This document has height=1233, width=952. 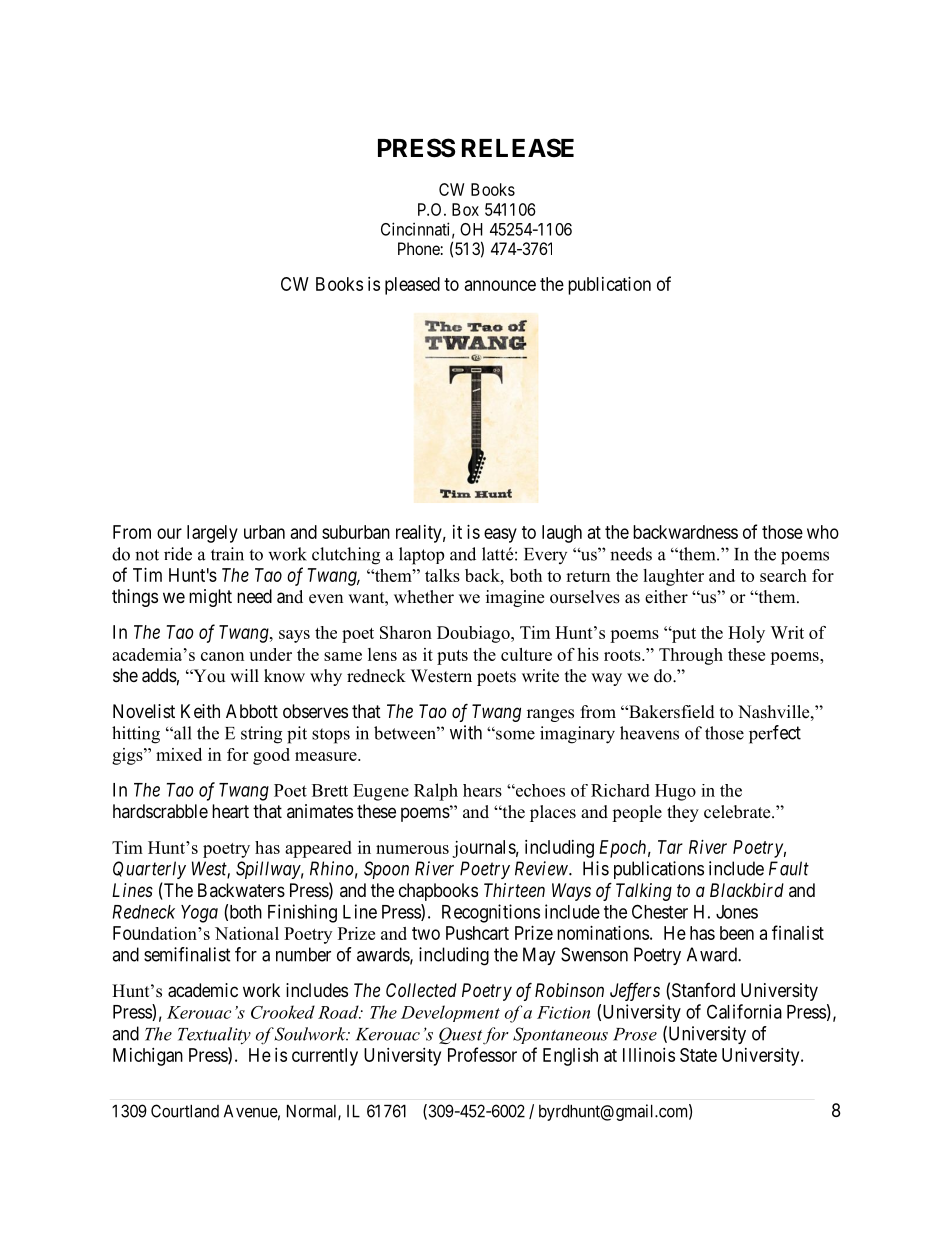 What do you see at coordinates (412, 286) in the document?
I see `pleased` at bounding box center [412, 286].
